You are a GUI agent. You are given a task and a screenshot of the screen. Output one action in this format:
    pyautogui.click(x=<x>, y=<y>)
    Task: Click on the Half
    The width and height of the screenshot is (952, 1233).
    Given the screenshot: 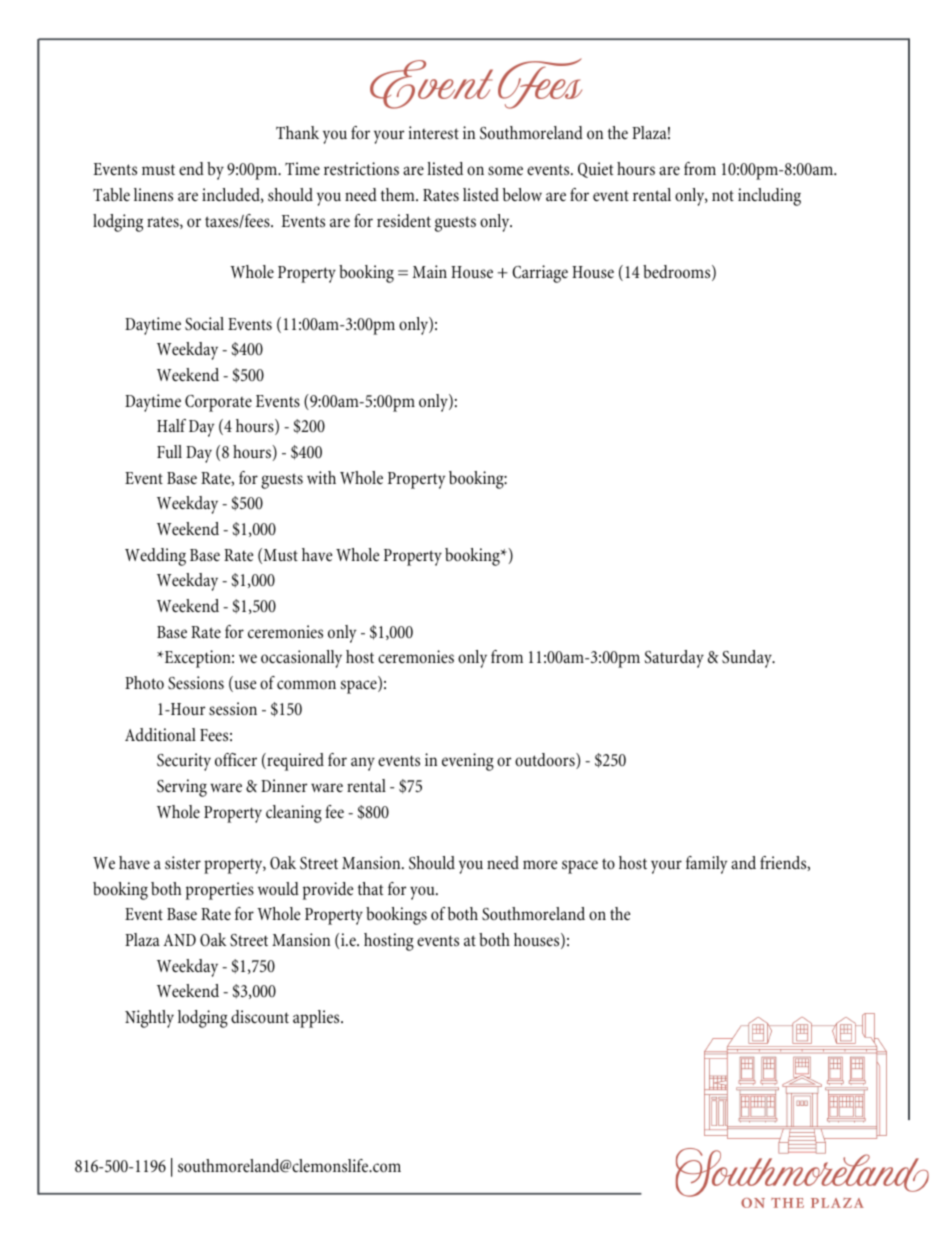 What is the action you would take?
    pyautogui.click(x=171, y=425)
